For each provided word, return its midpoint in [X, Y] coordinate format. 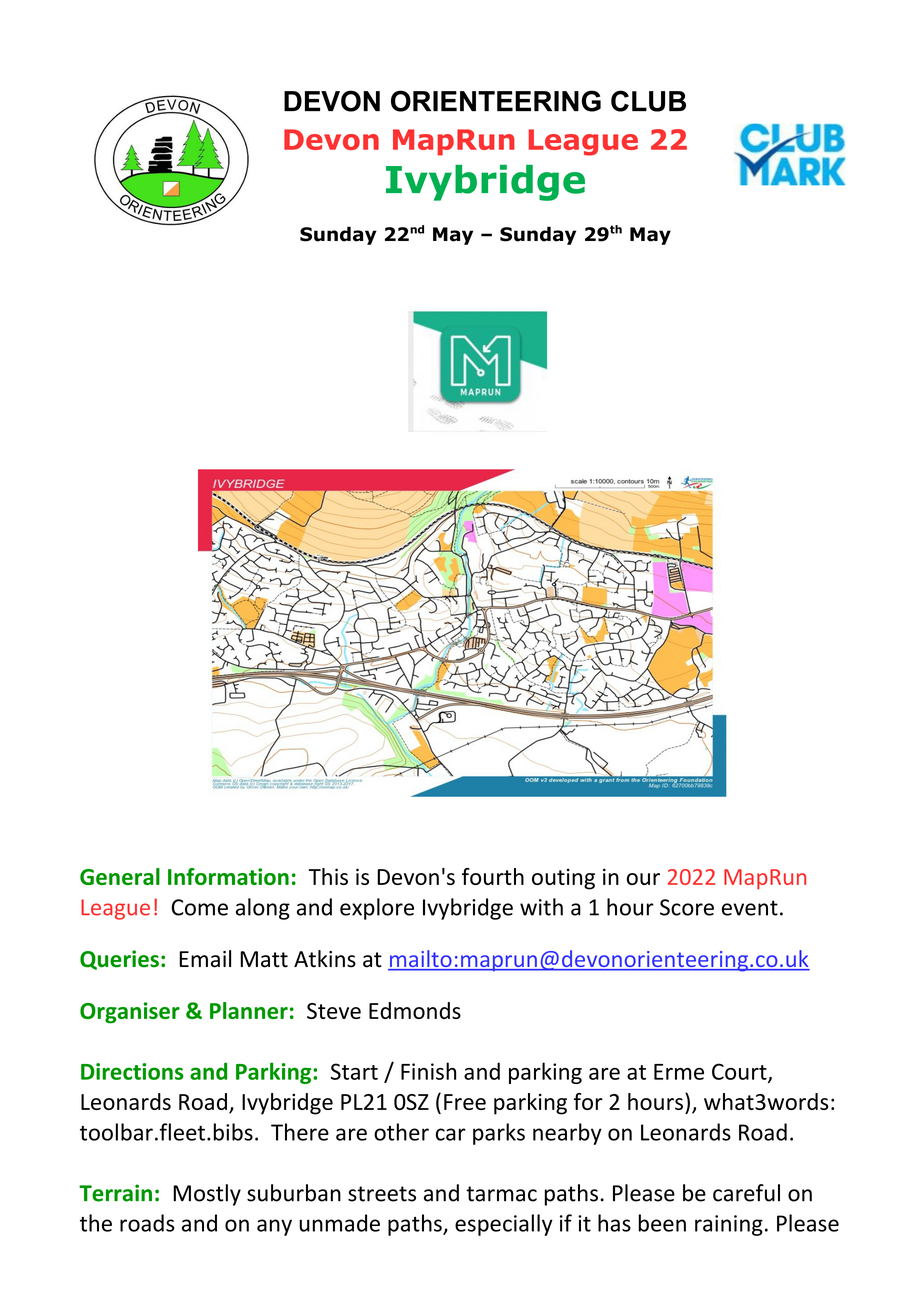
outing [563, 879]
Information [228, 876]
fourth [493, 876]
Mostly [207, 1195]
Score [687, 907]
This [328, 876]
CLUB [648, 101]
